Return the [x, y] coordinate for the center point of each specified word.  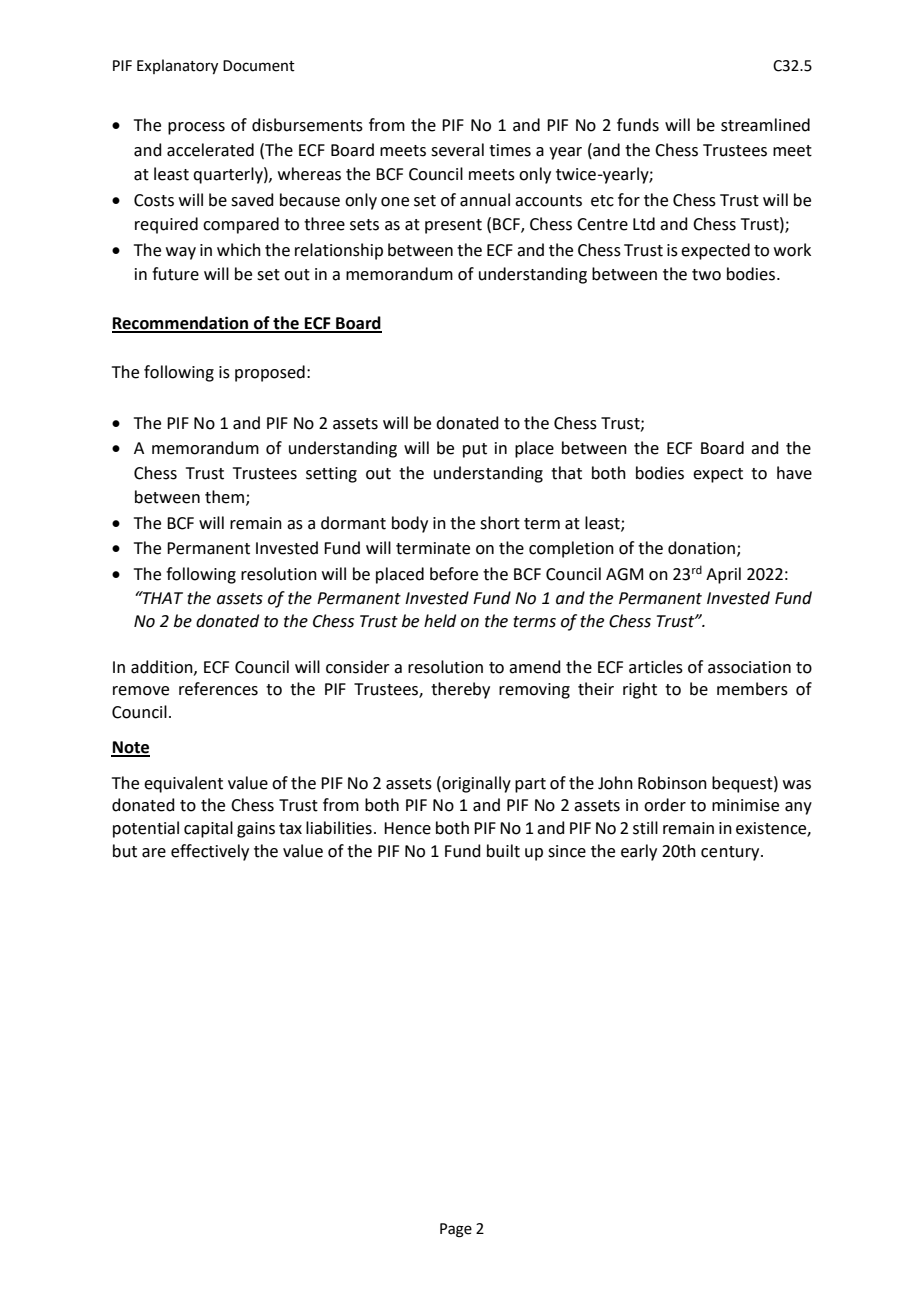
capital [208, 829]
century [731, 853]
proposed [270, 373]
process [196, 128]
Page [456, 1230]
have [794, 473]
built [503, 851]
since [567, 851]
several [457, 150]
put [475, 450]
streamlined [765, 125]
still [645, 828]
